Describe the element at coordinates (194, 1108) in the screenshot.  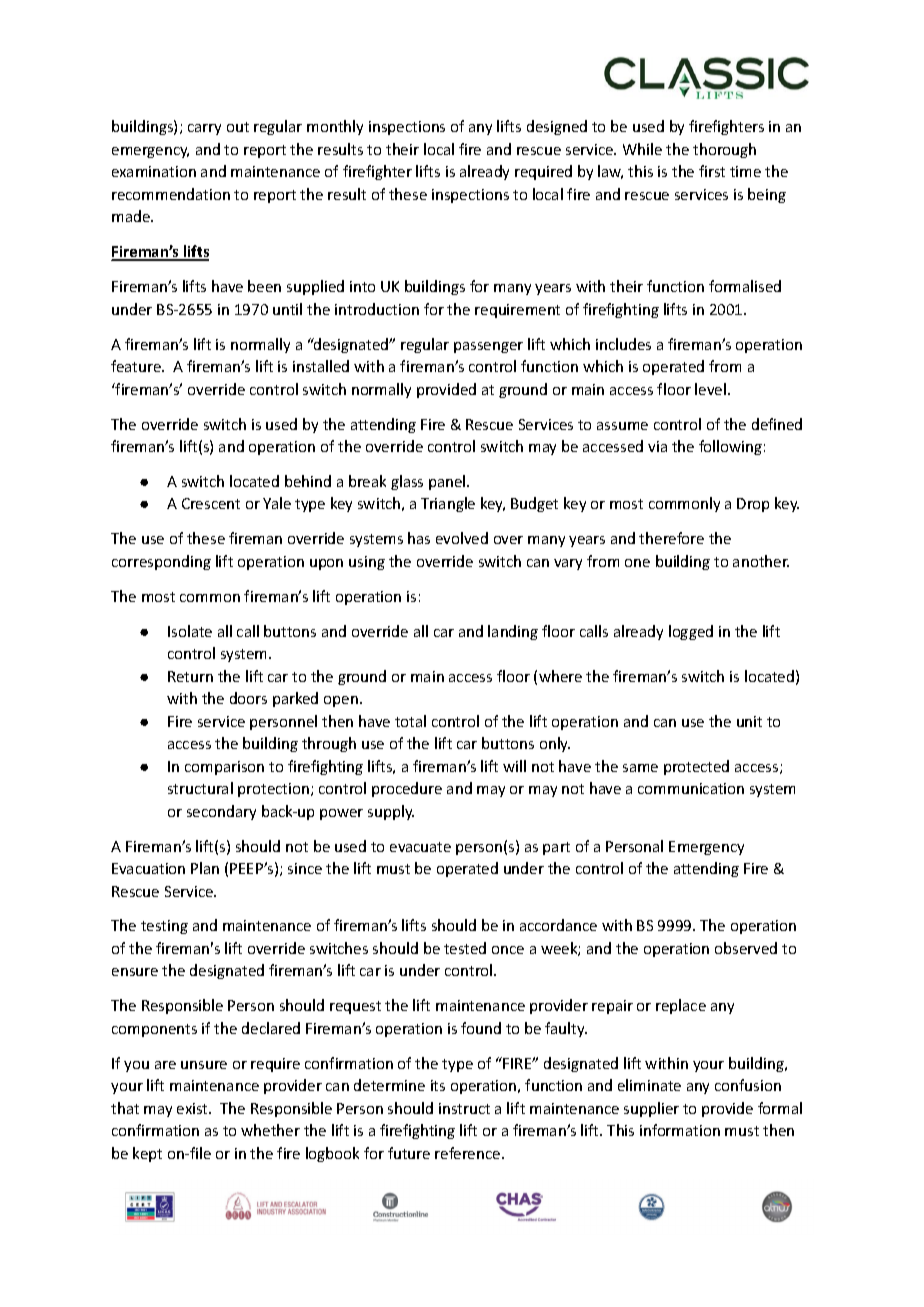
I see `exist` at that location.
